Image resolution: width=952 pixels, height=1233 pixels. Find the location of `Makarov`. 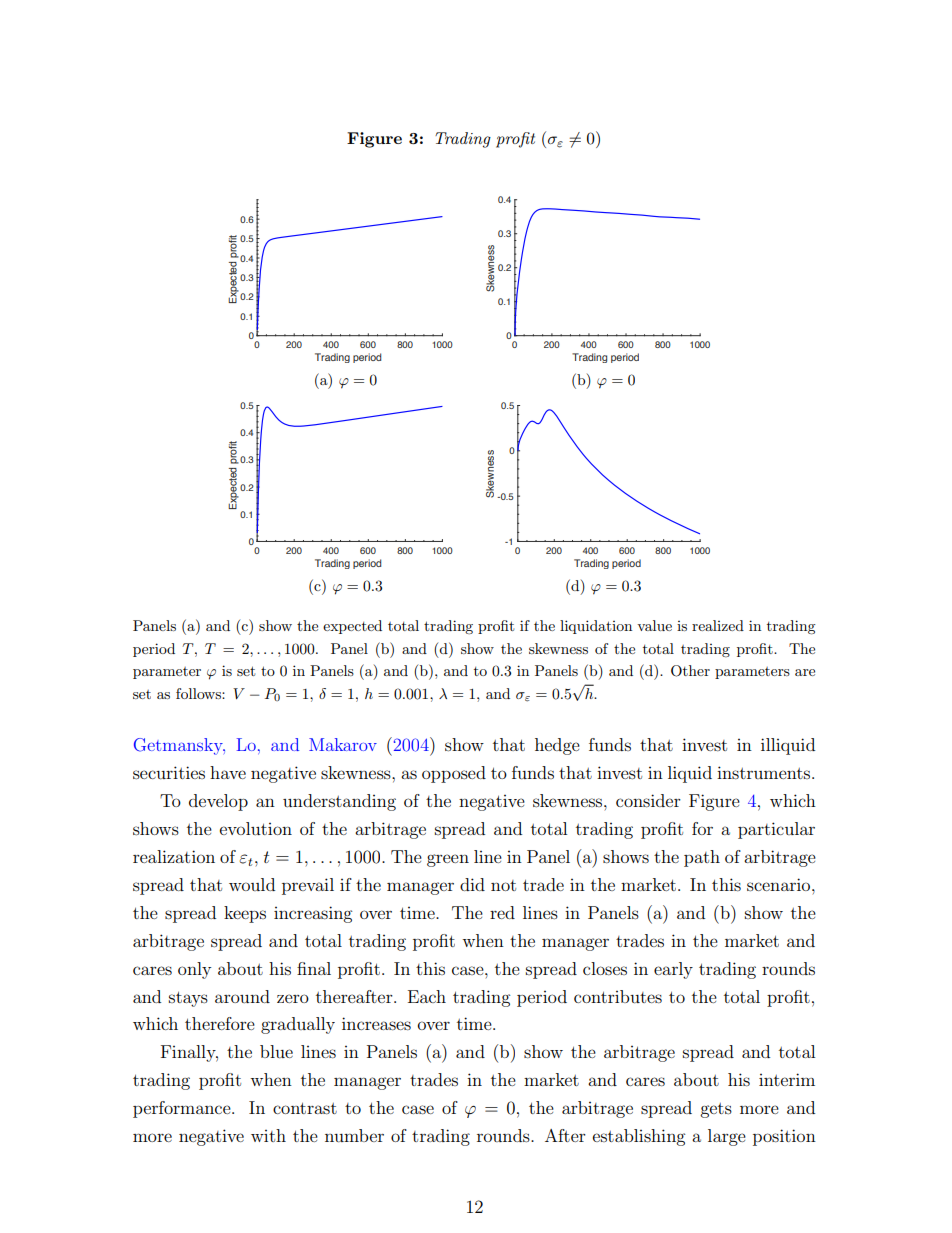

Makarov is located at coordinates (343, 744).
